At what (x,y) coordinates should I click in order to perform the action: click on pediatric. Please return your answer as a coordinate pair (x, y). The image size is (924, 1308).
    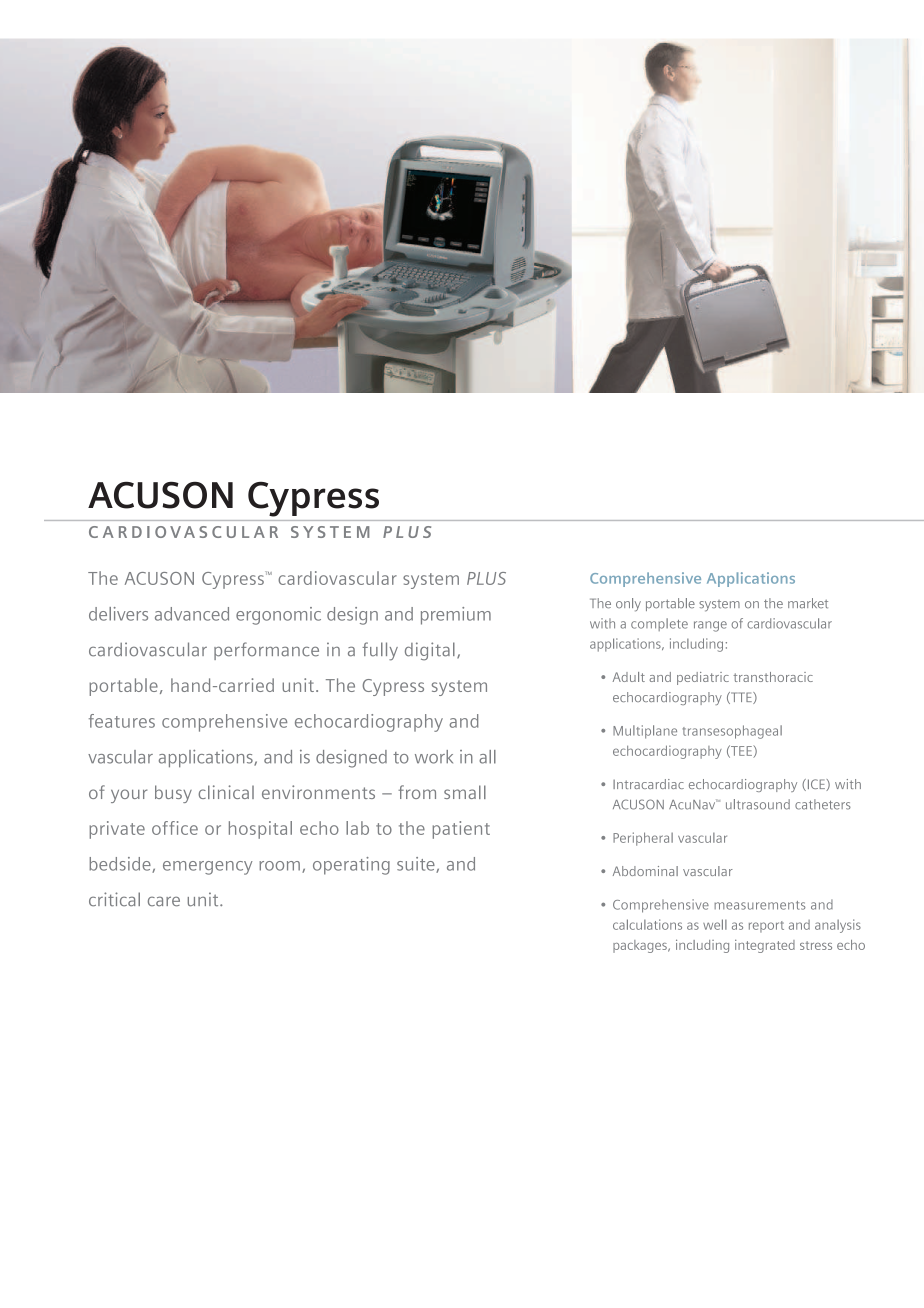
    Looking at the image, I should click on (703, 678).
